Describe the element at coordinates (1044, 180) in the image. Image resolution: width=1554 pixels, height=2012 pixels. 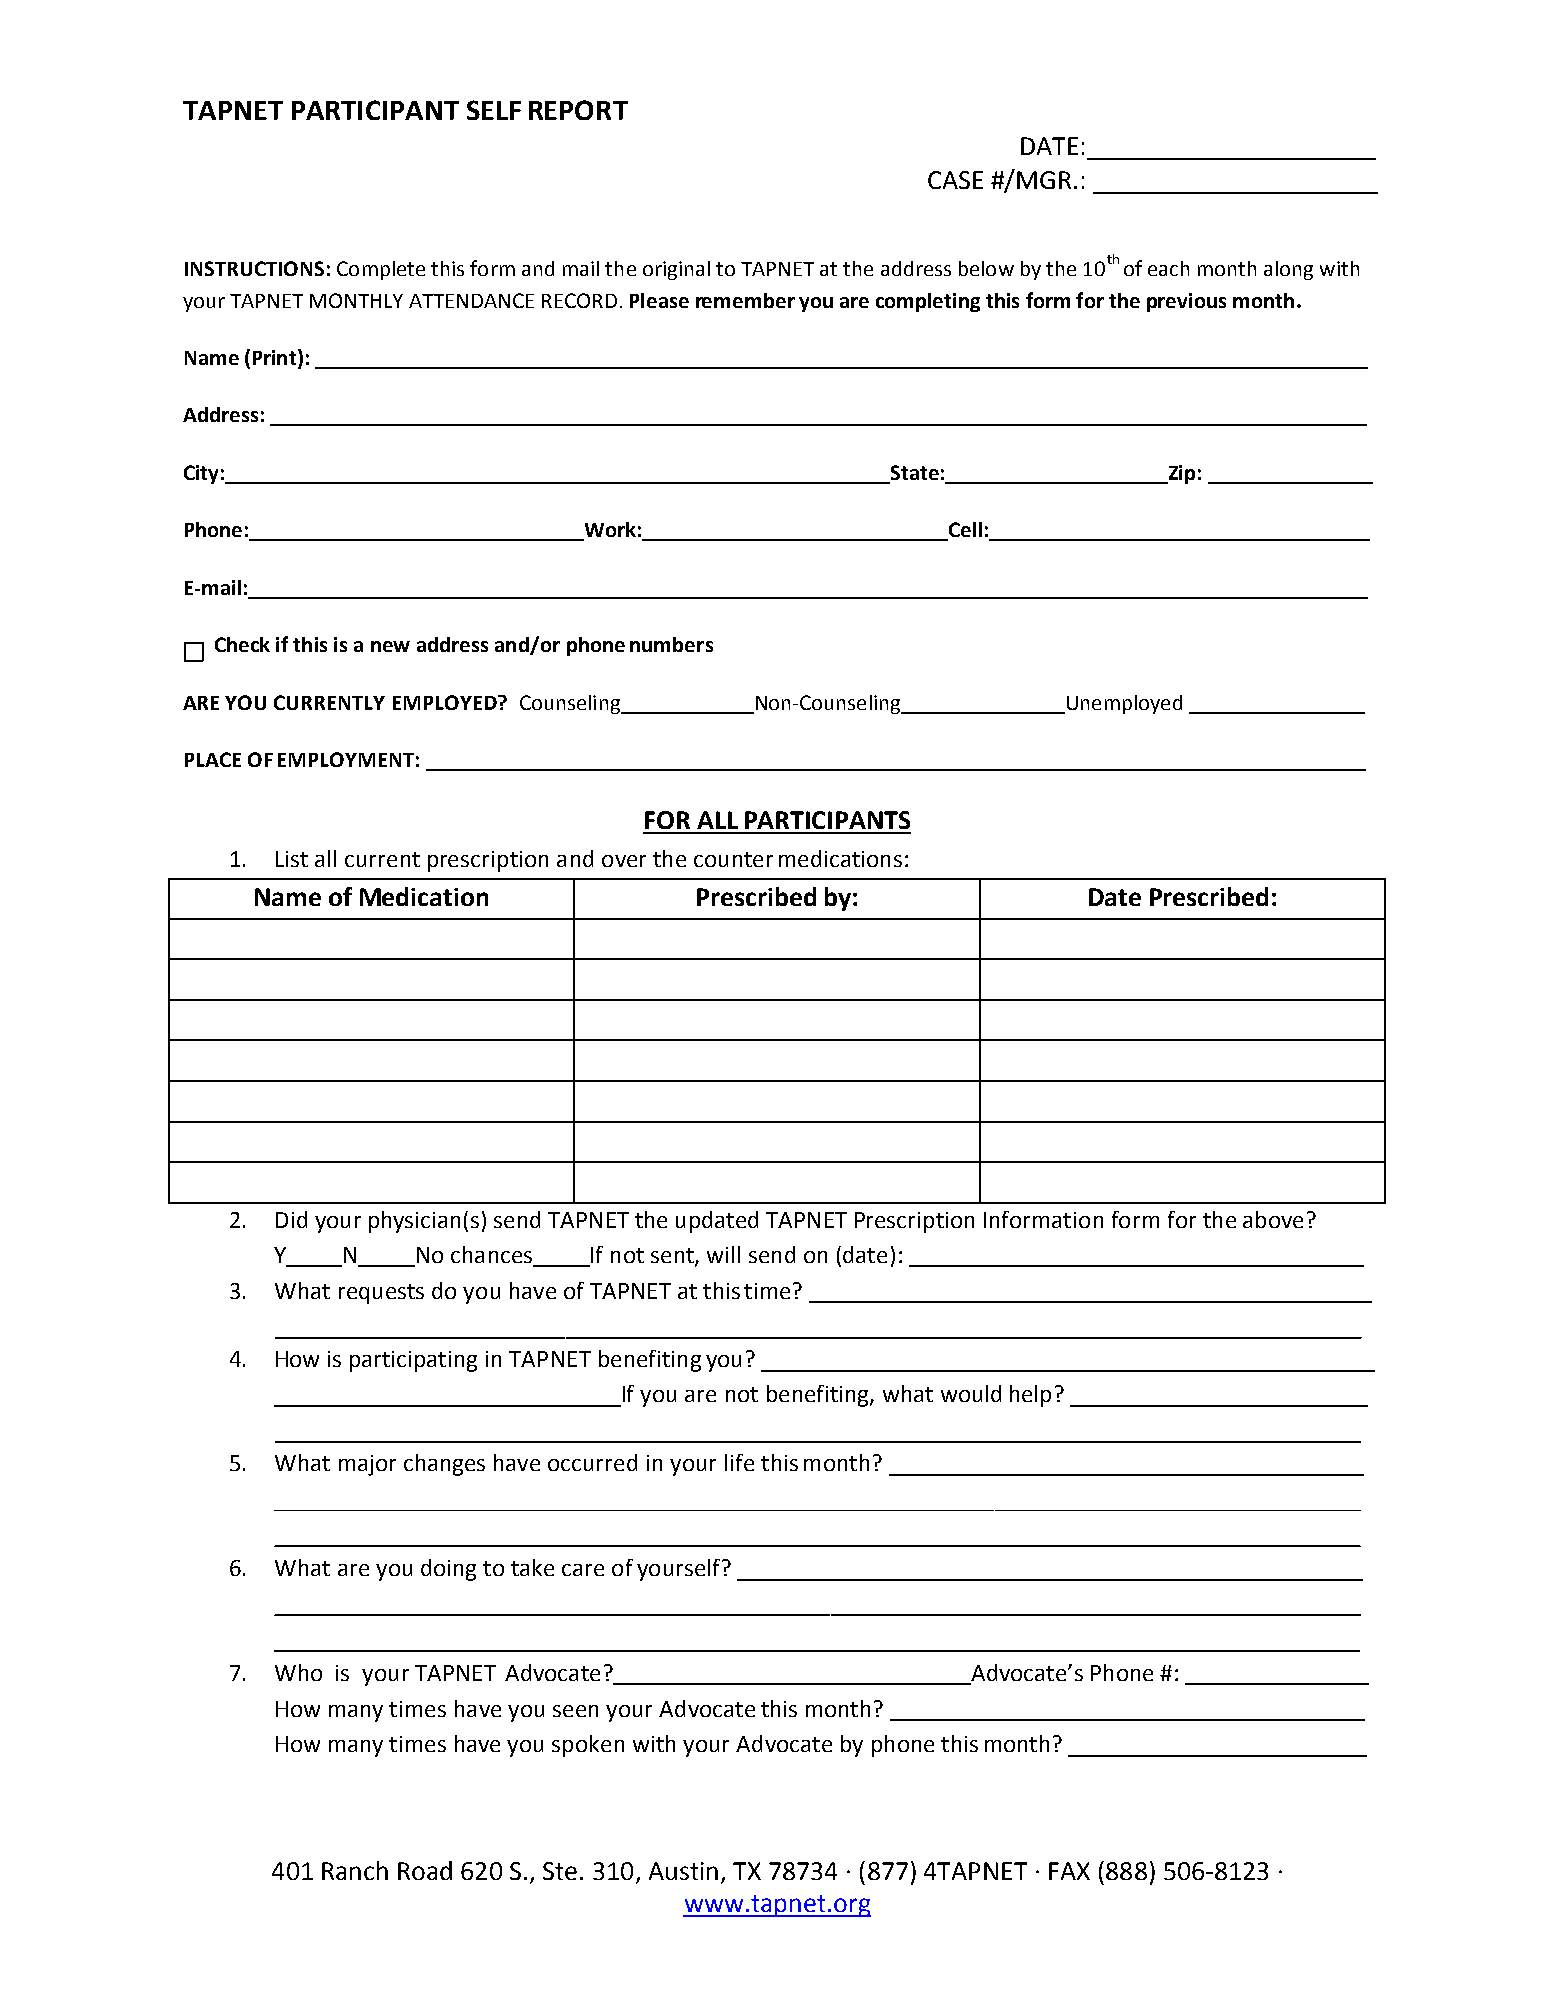
I see `MGR` at that location.
